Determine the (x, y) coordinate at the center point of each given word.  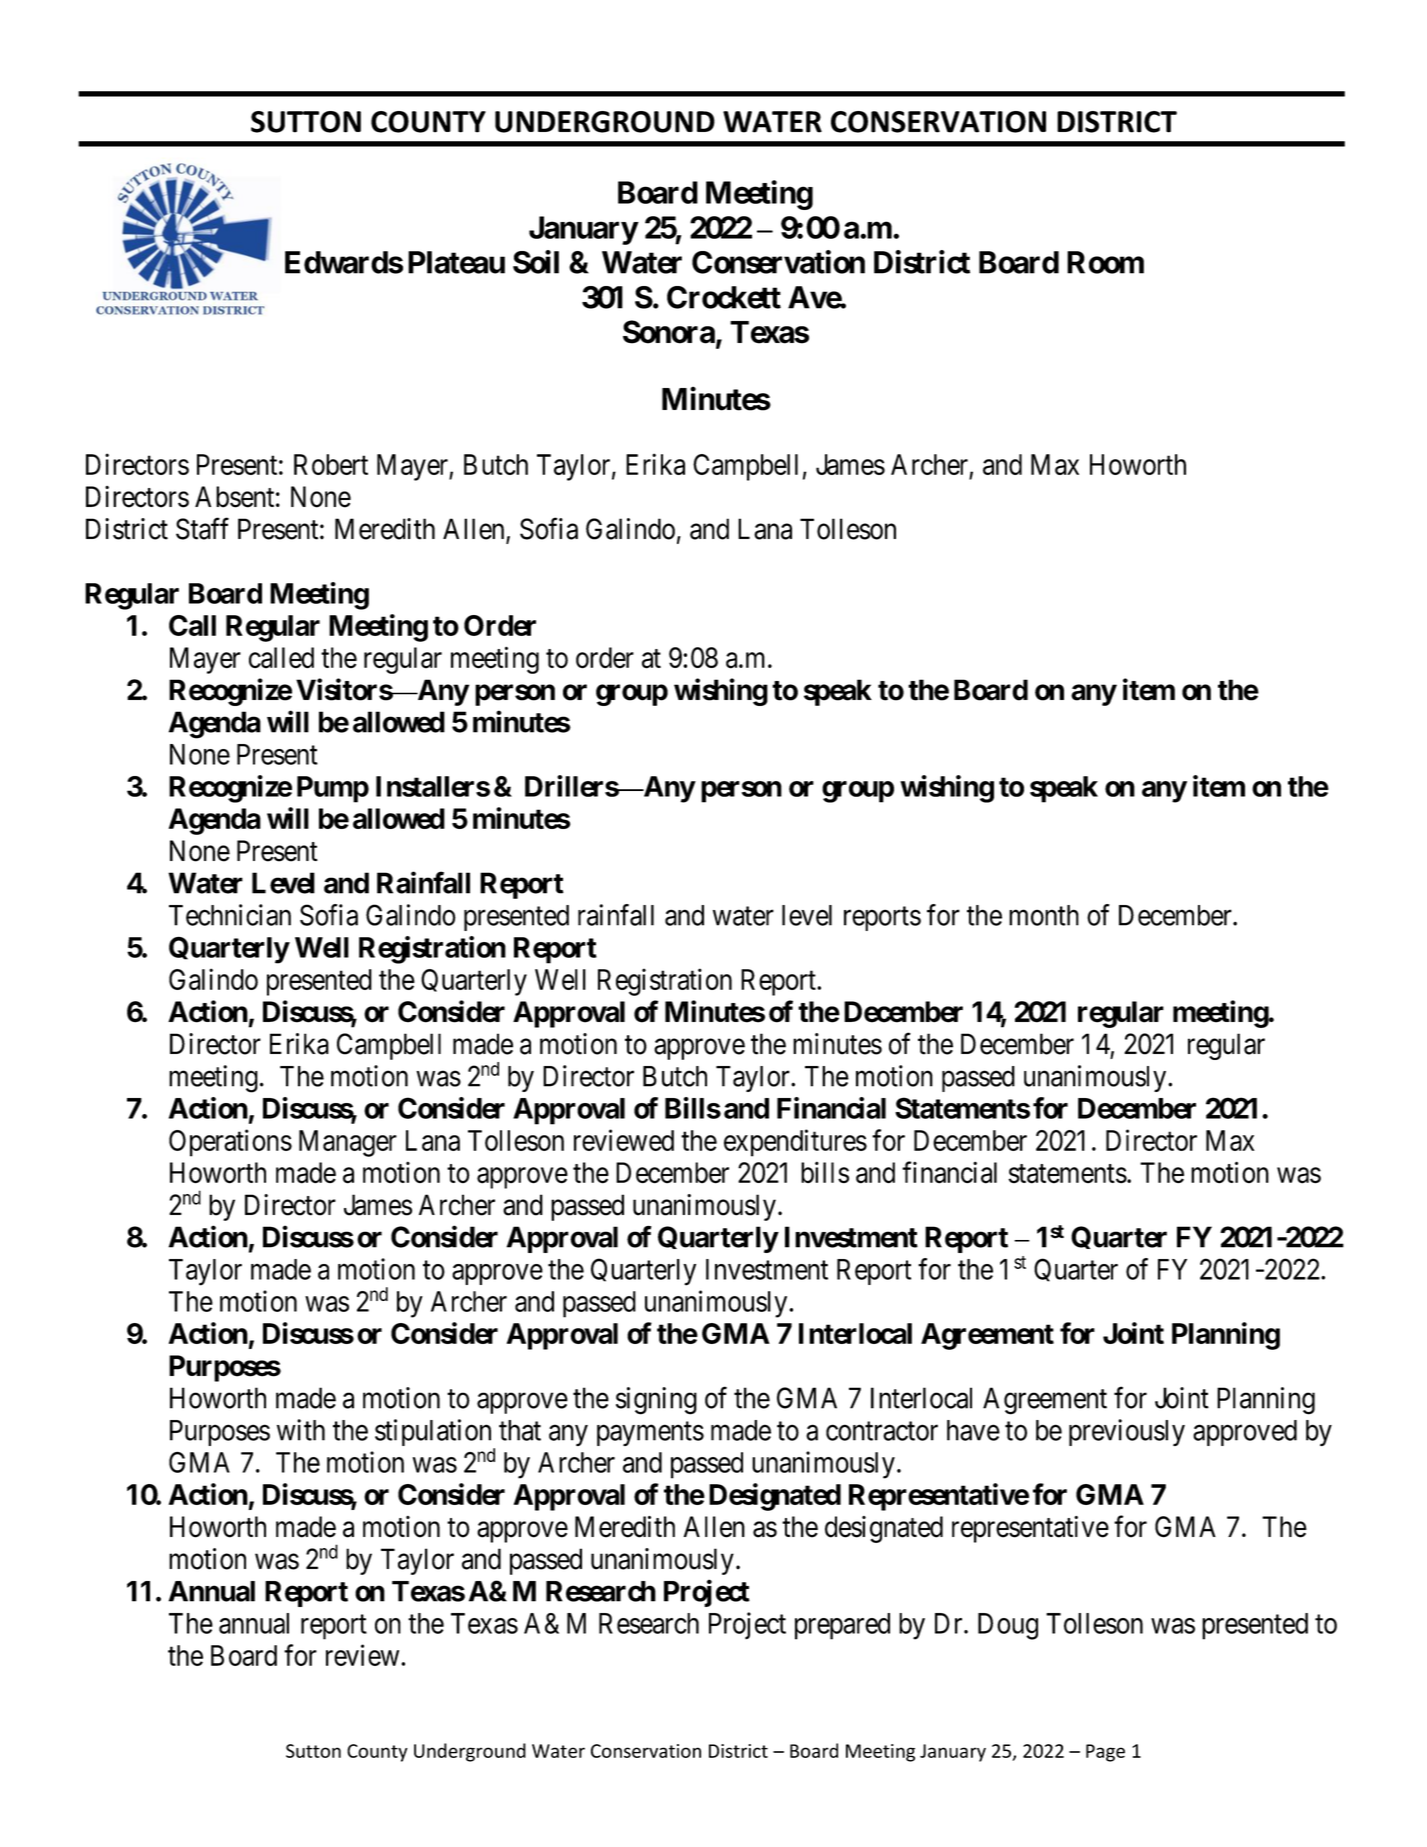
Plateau (456, 262)
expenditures (795, 1143)
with (301, 1430)
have (973, 1430)
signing (656, 1401)
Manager (348, 1143)
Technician (230, 915)
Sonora (669, 332)
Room (1105, 262)
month (1044, 915)
